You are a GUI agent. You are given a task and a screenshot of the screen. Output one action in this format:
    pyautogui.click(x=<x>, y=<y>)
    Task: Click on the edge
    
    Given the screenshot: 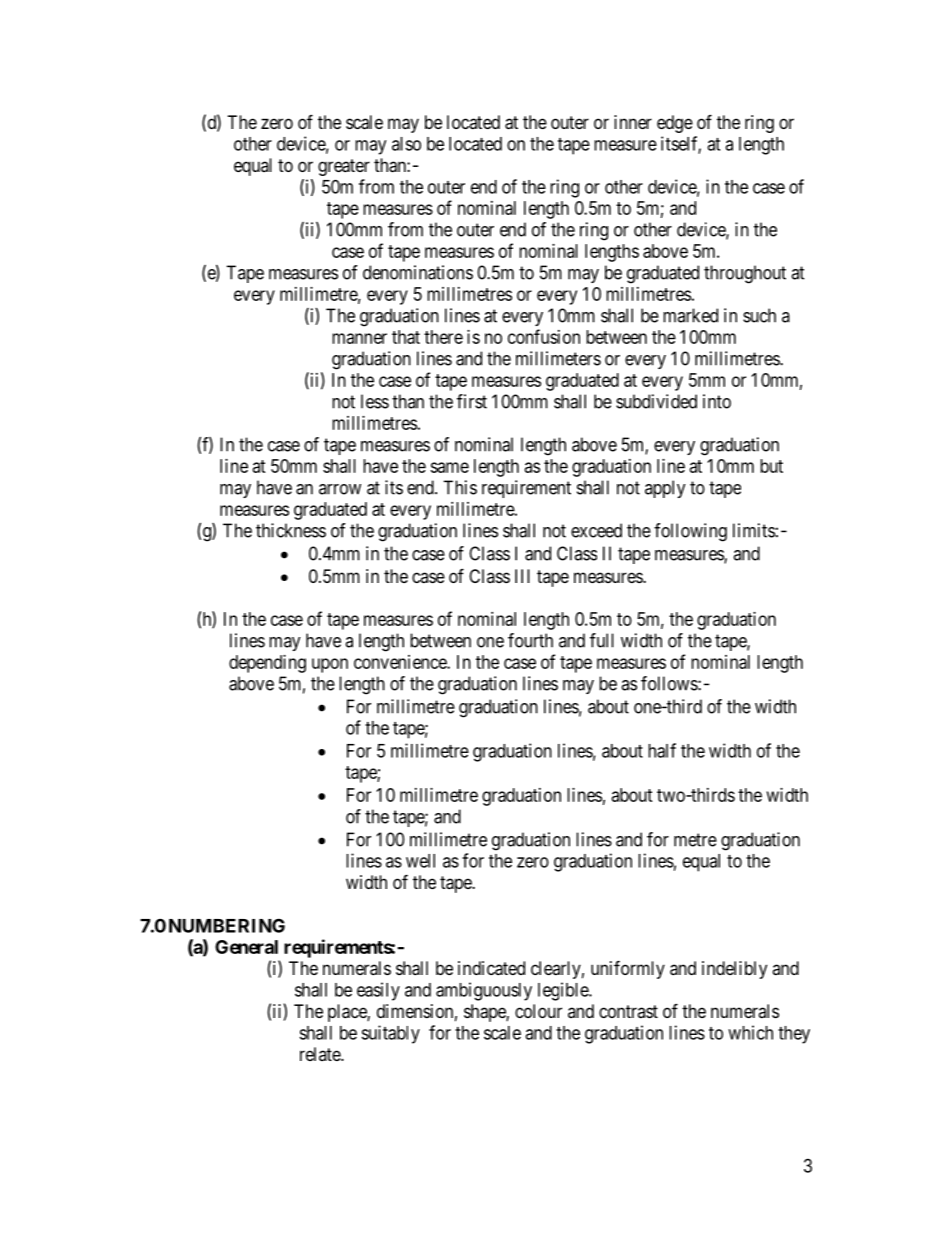 What is the action you would take?
    pyautogui.click(x=675, y=124)
